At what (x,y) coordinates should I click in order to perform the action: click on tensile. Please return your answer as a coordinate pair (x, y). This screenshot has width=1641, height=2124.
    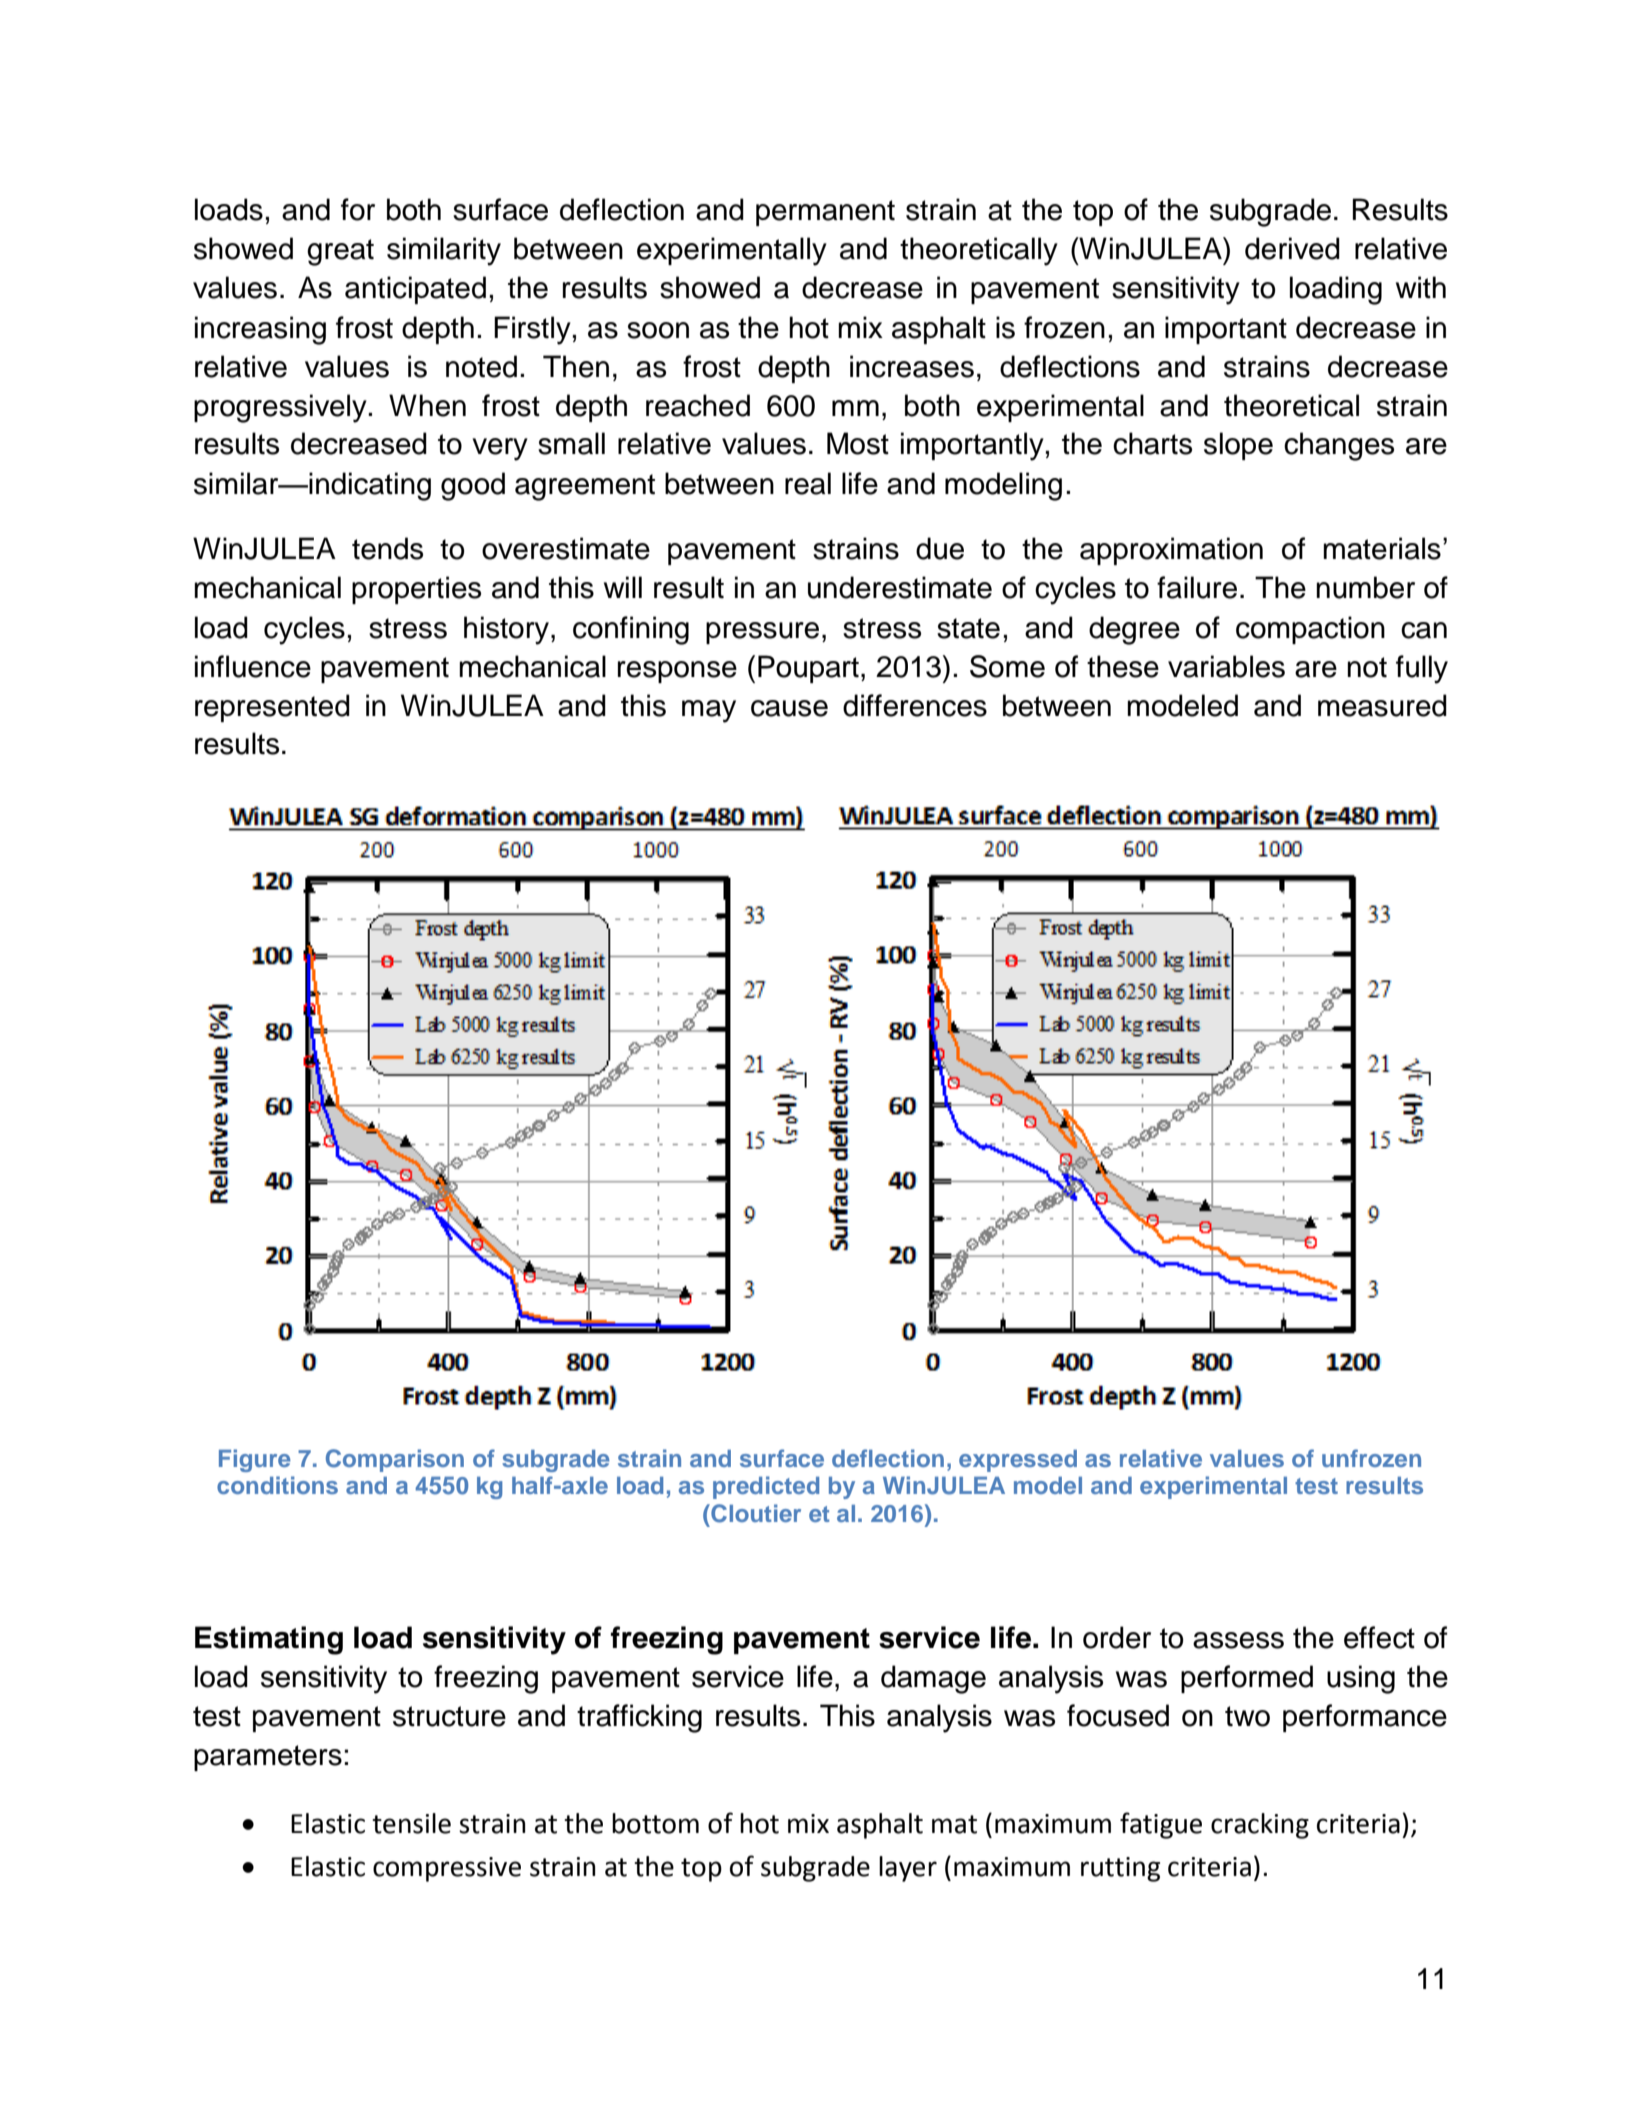
    Looking at the image, I should click on (411, 1823).
